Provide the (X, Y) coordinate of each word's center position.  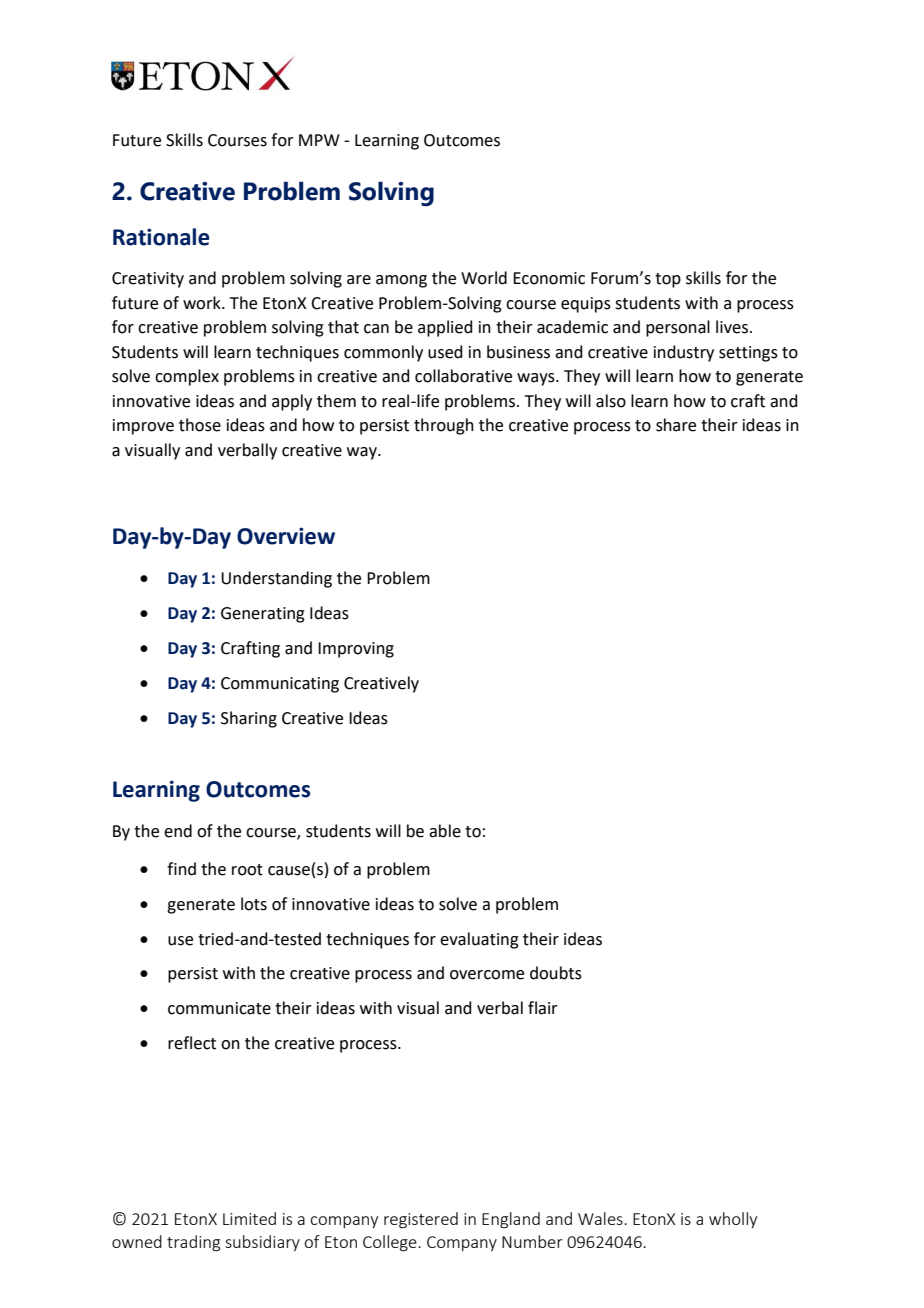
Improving (356, 650)
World (484, 278)
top (668, 280)
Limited (249, 1218)
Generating (263, 615)
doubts (556, 973)
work (203, 303)
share (676, 425)
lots (254, 904)
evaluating (479, 940)
